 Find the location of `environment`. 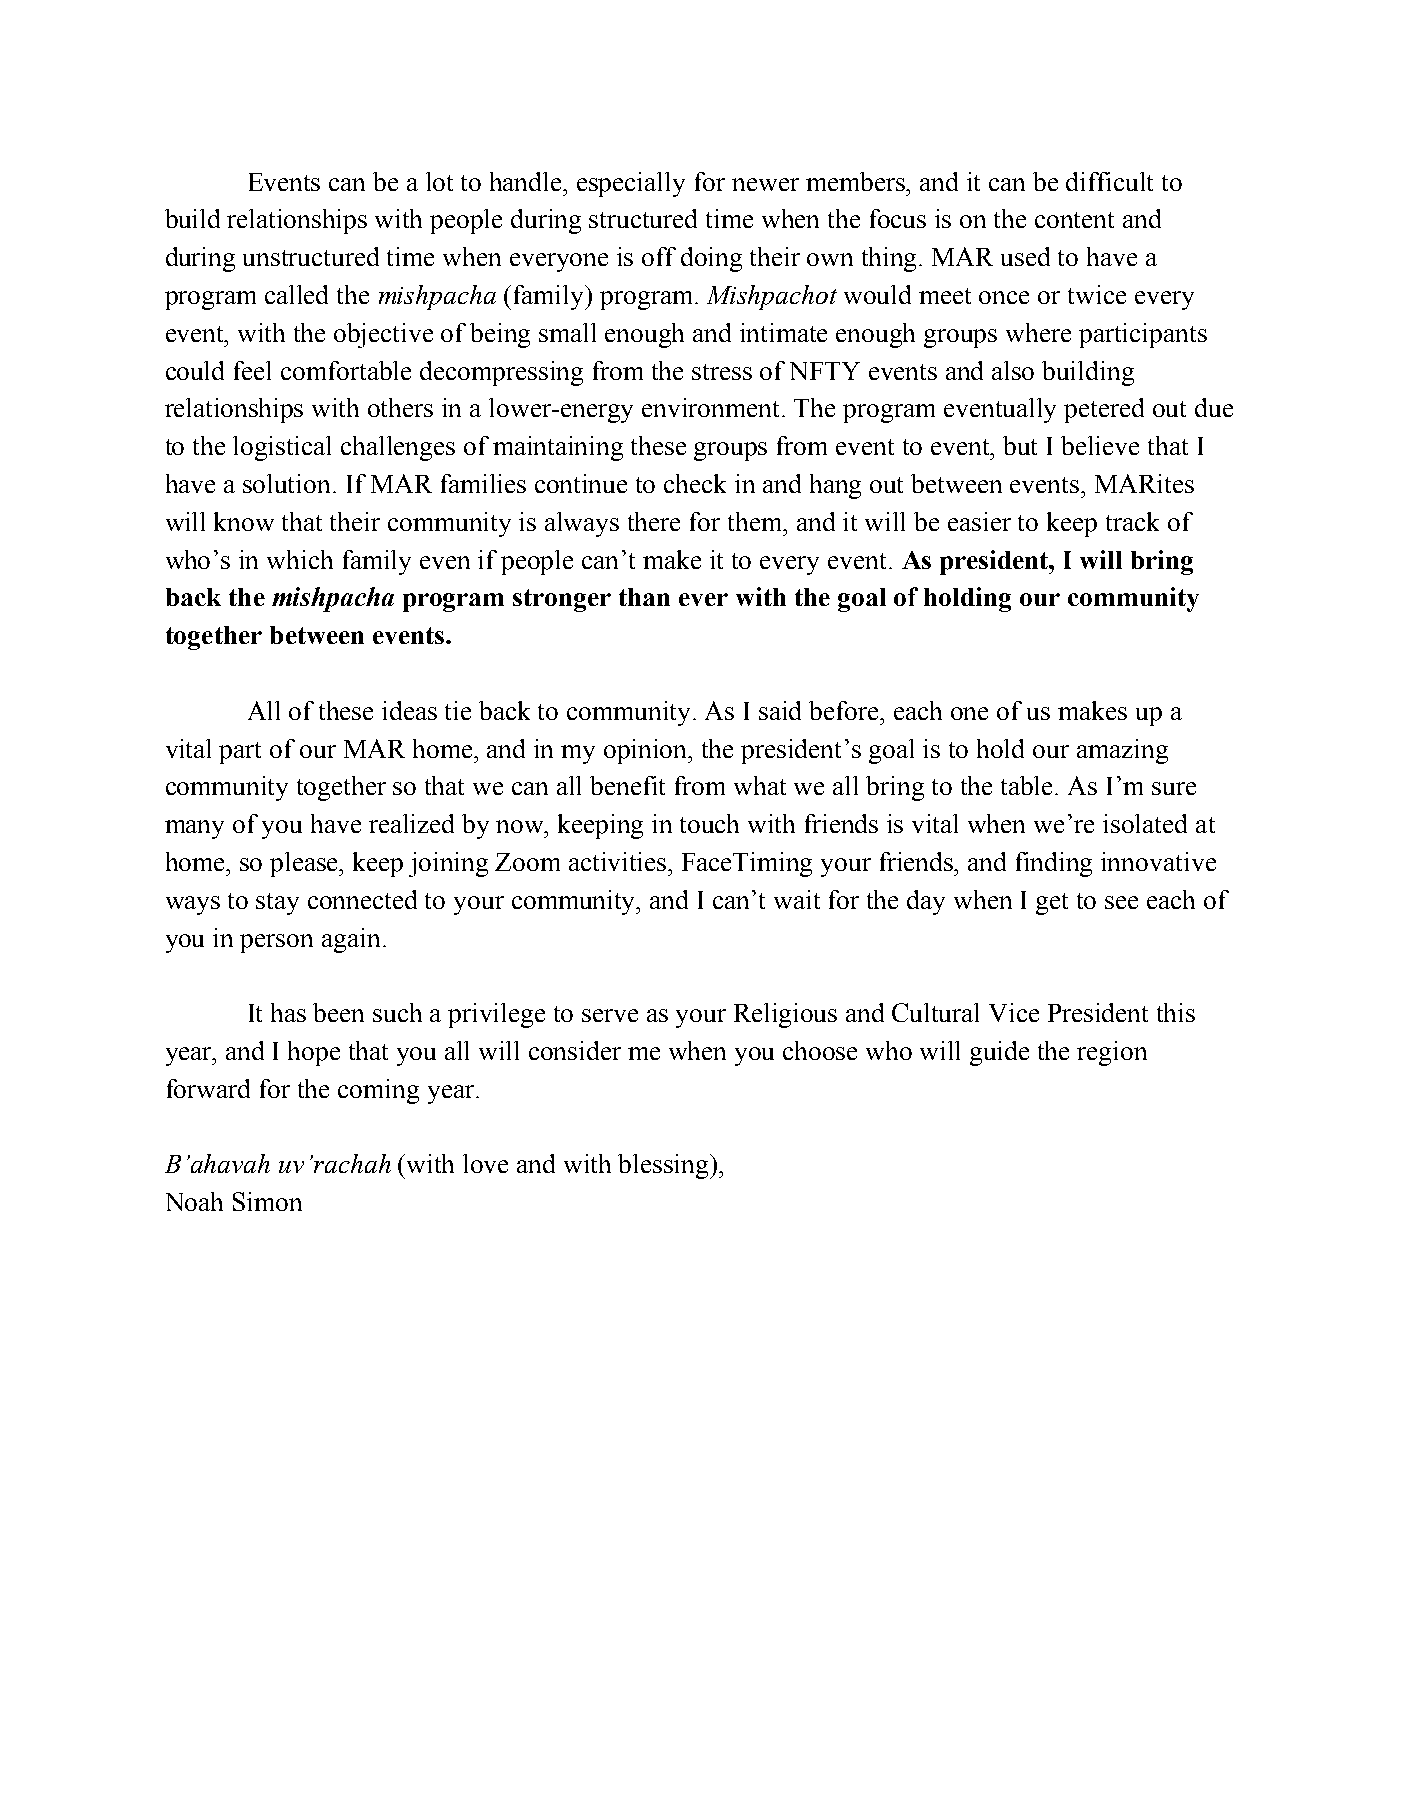

environment is located at coordinates (712, 407).
